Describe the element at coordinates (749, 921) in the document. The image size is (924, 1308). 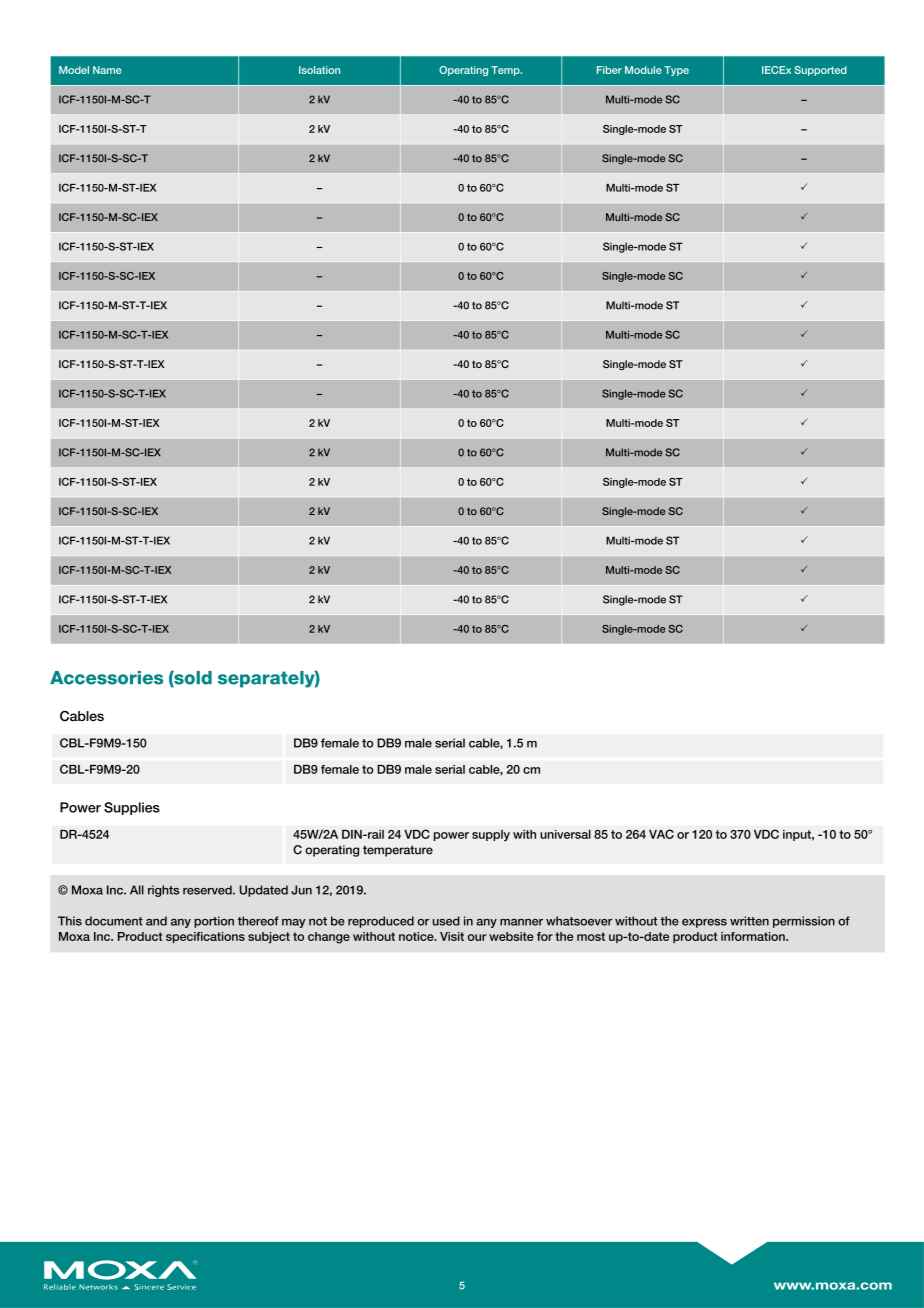
I see `written` at that location.
